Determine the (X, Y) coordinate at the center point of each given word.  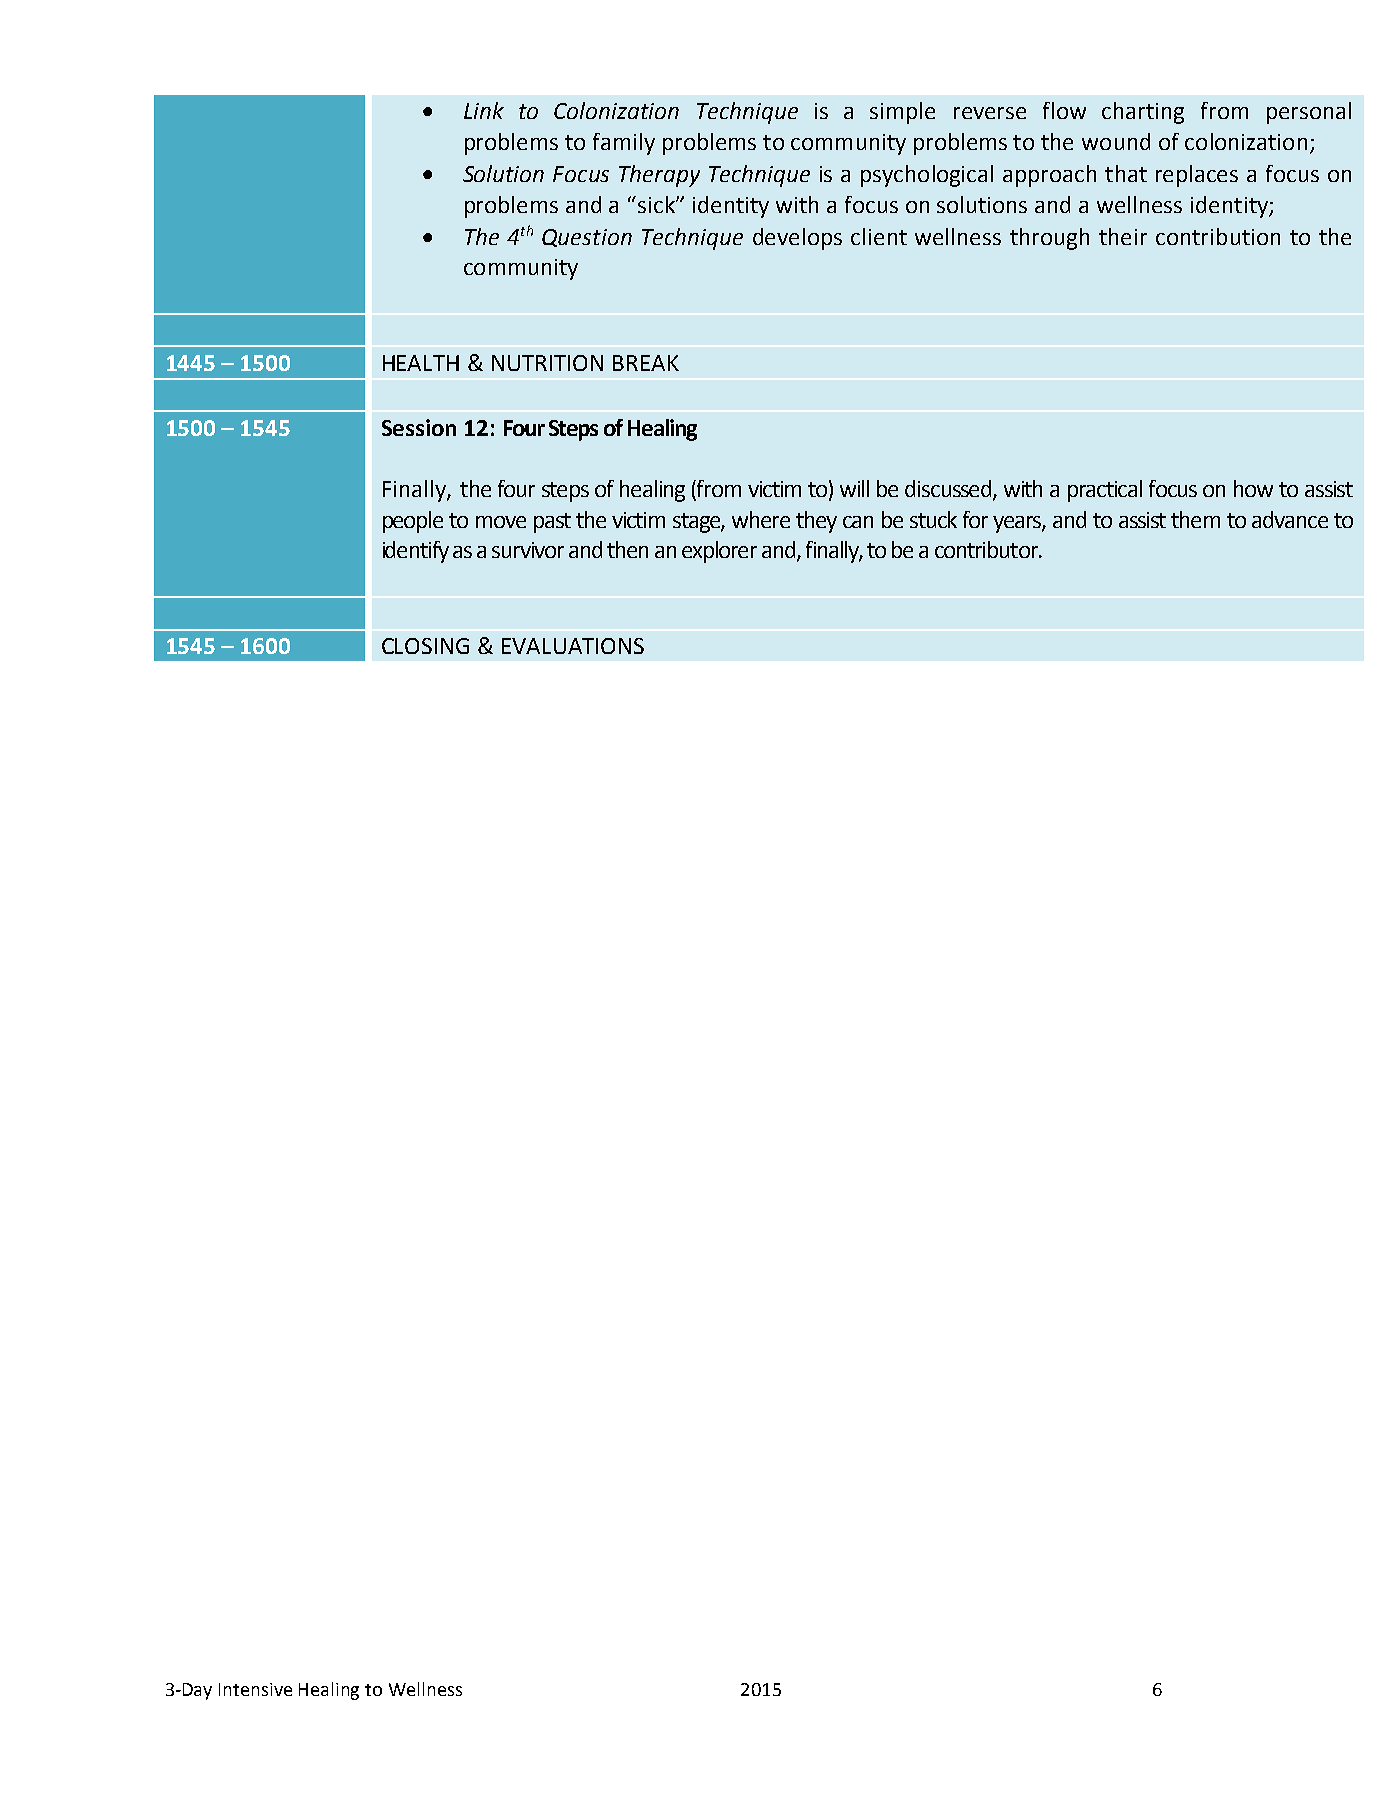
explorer (719, 552)
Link (484, 110)
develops (797, 239)
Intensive (255, 1689)
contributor (987, 549)
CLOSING (425, 646)
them (1195, 519)
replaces (1197, 176)
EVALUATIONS (573, 646)
